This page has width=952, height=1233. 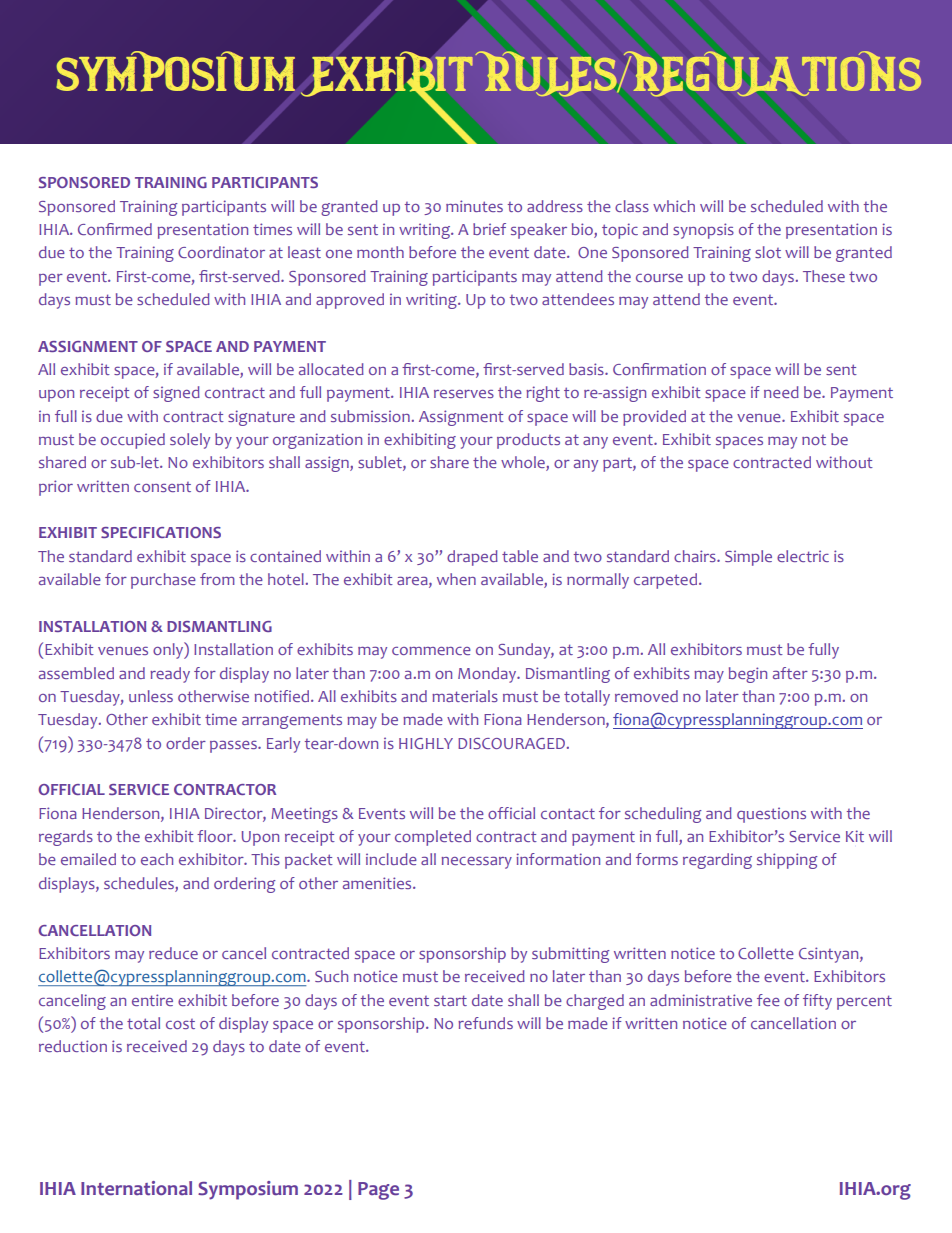 I want to click on need, so click(x=781, y=392).
